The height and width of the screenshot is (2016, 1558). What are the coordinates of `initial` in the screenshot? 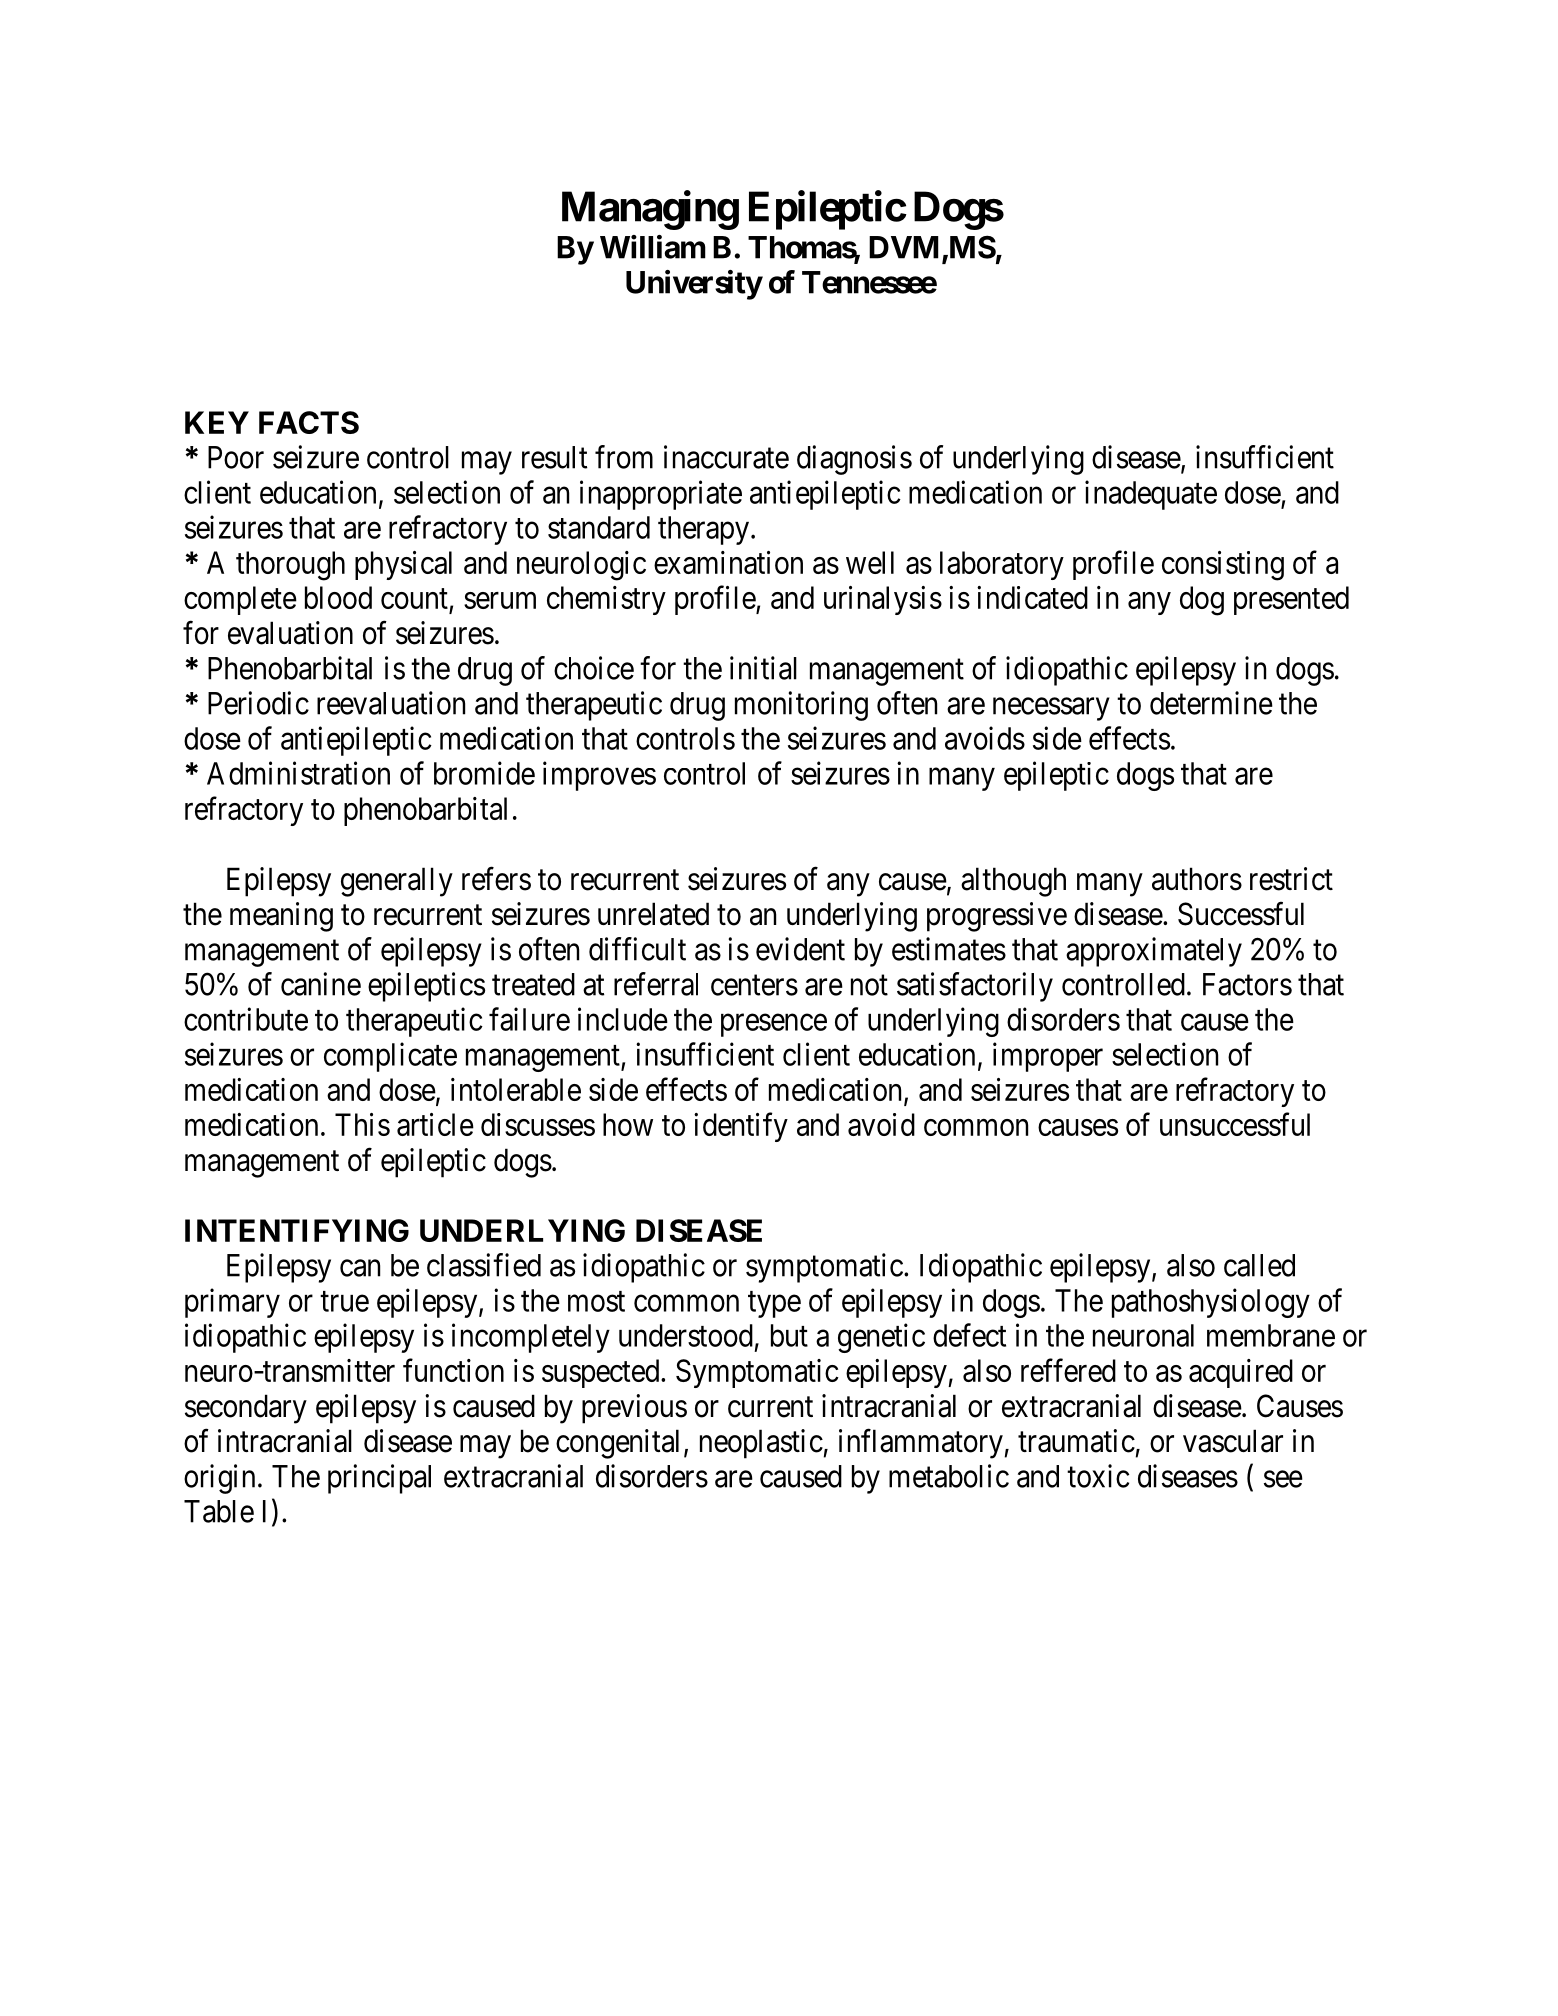 It's located at (763, 668).
